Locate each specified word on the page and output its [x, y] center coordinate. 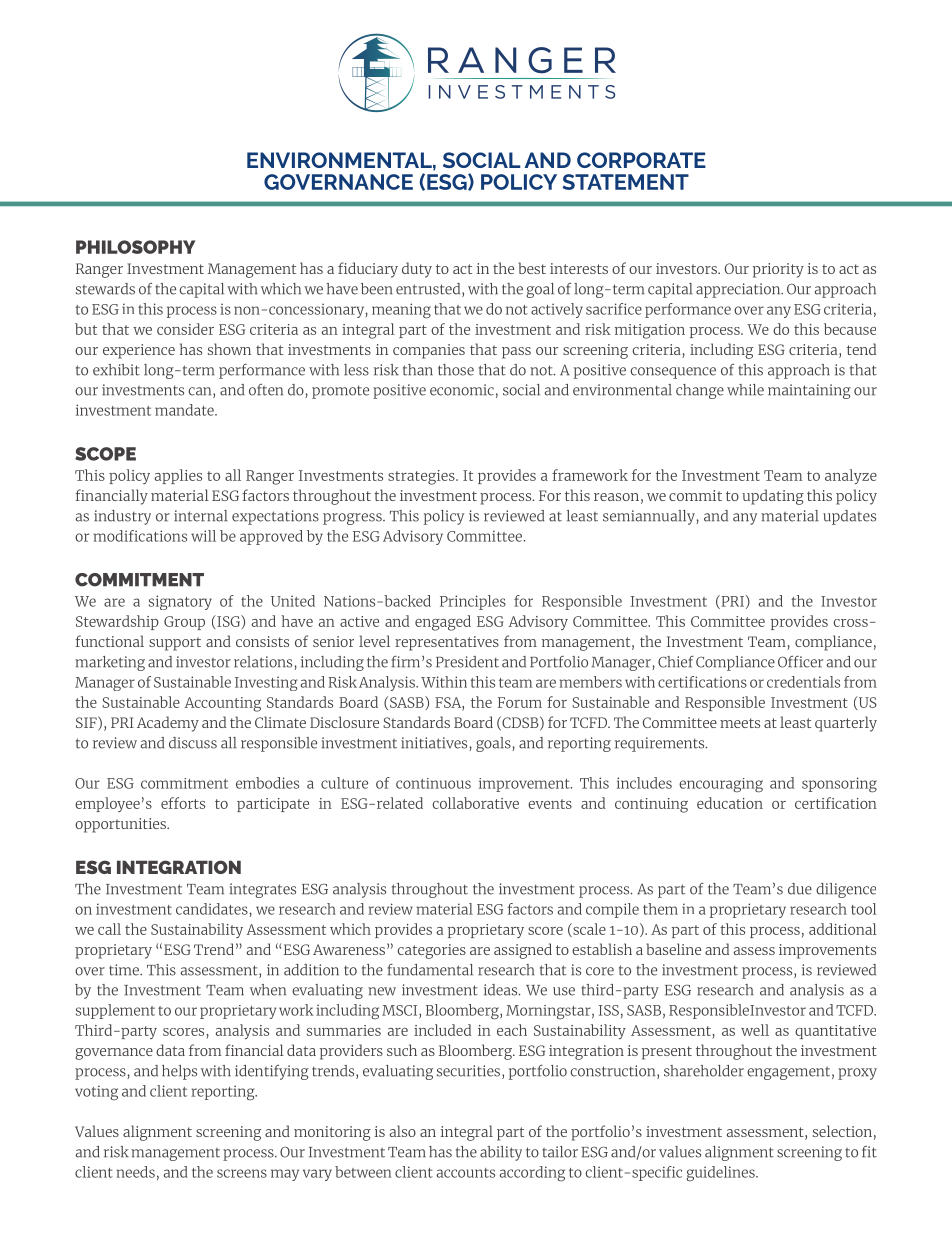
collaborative [476, 803]
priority [778, 270]
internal [201, 516]
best [532, 268]
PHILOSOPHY [135, 247]
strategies [422, 477]
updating [773, 497]
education [730, 803]
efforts [183, 803]
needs [135, 1172]
